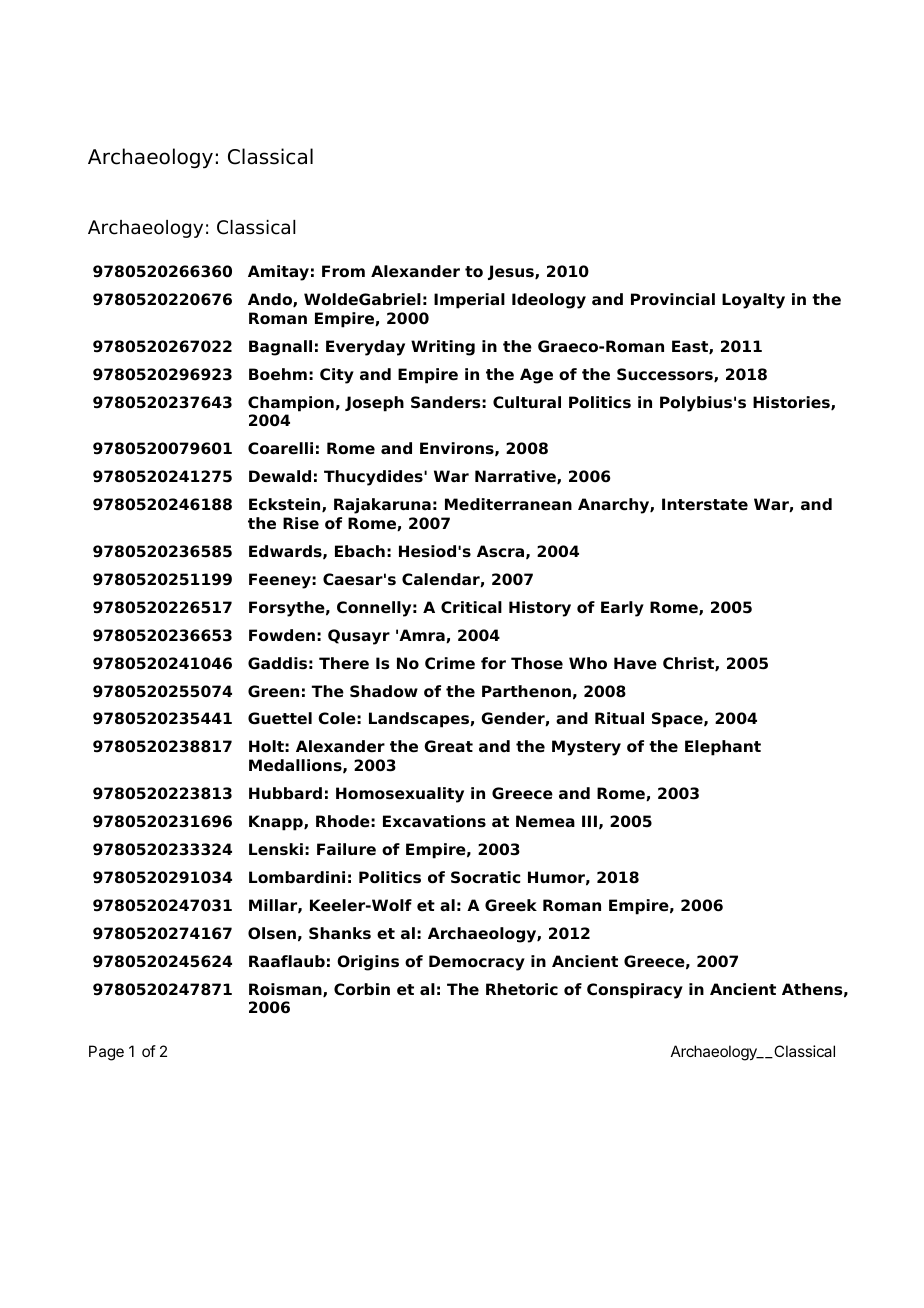  Describe the element at coordinates (271, 300) in the page. I see `Ando` at that location.
